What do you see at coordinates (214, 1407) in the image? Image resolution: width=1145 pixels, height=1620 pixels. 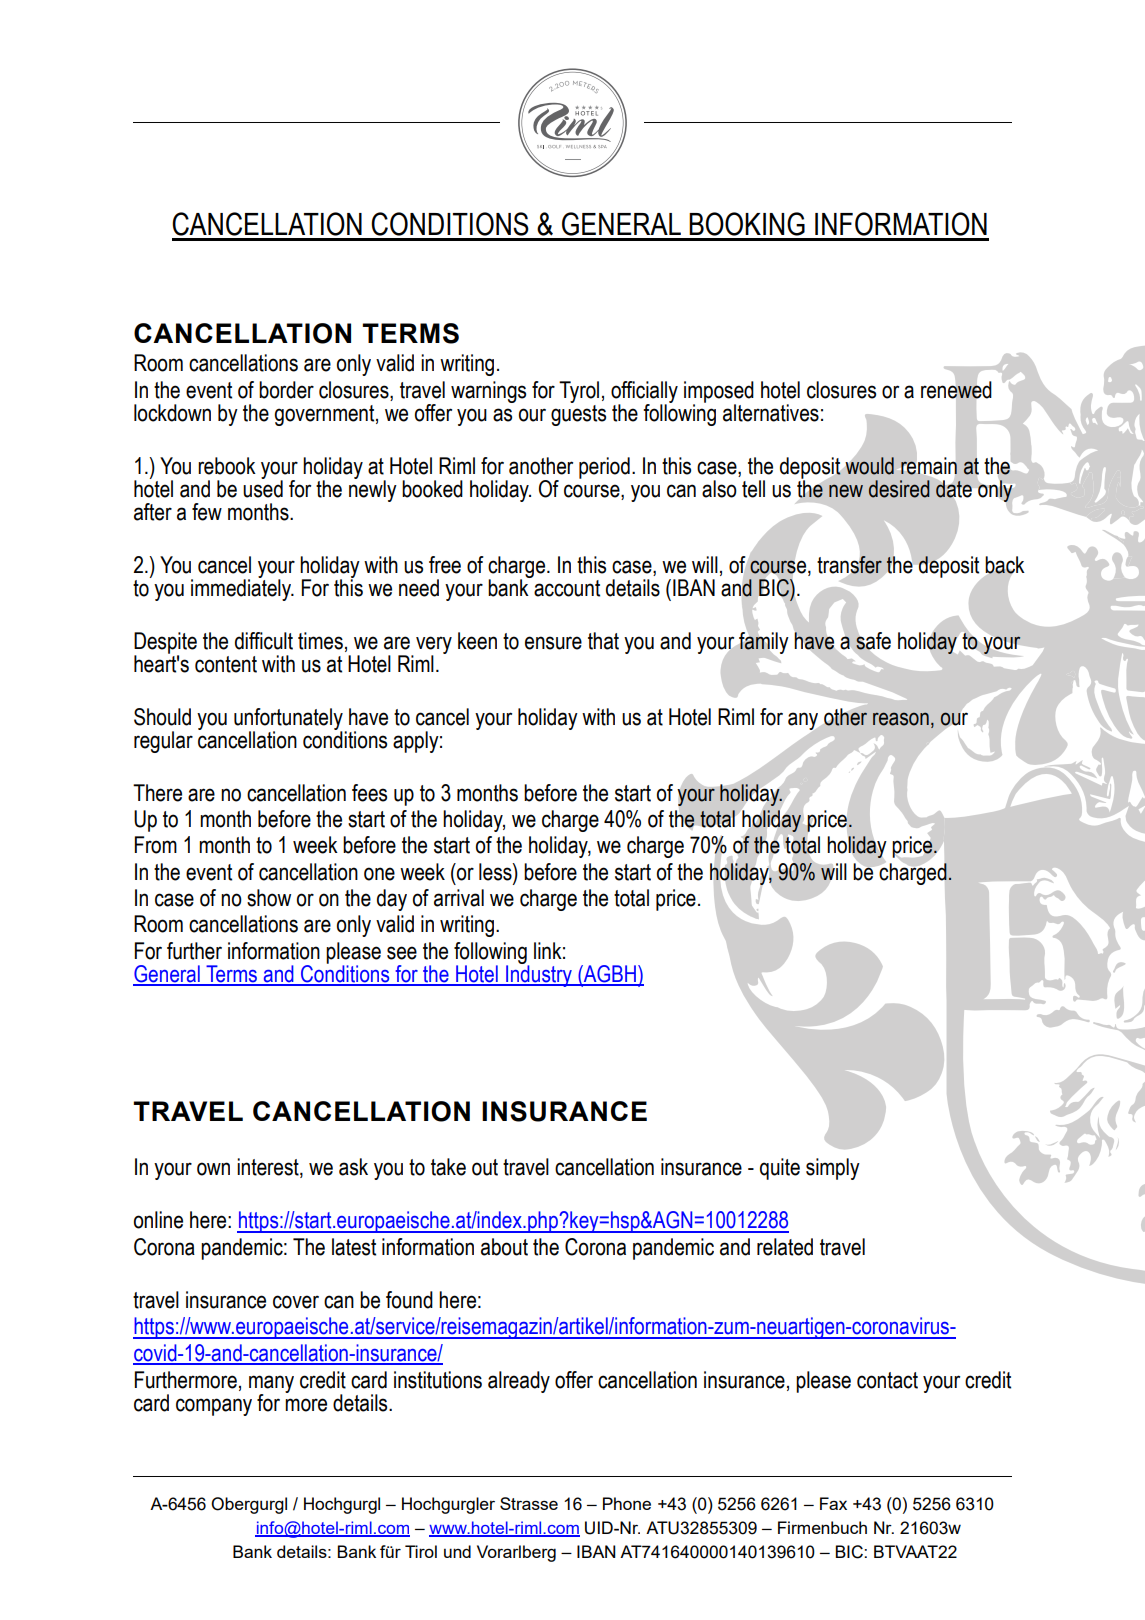 I see `company` at bounding box center [214, 1407].
